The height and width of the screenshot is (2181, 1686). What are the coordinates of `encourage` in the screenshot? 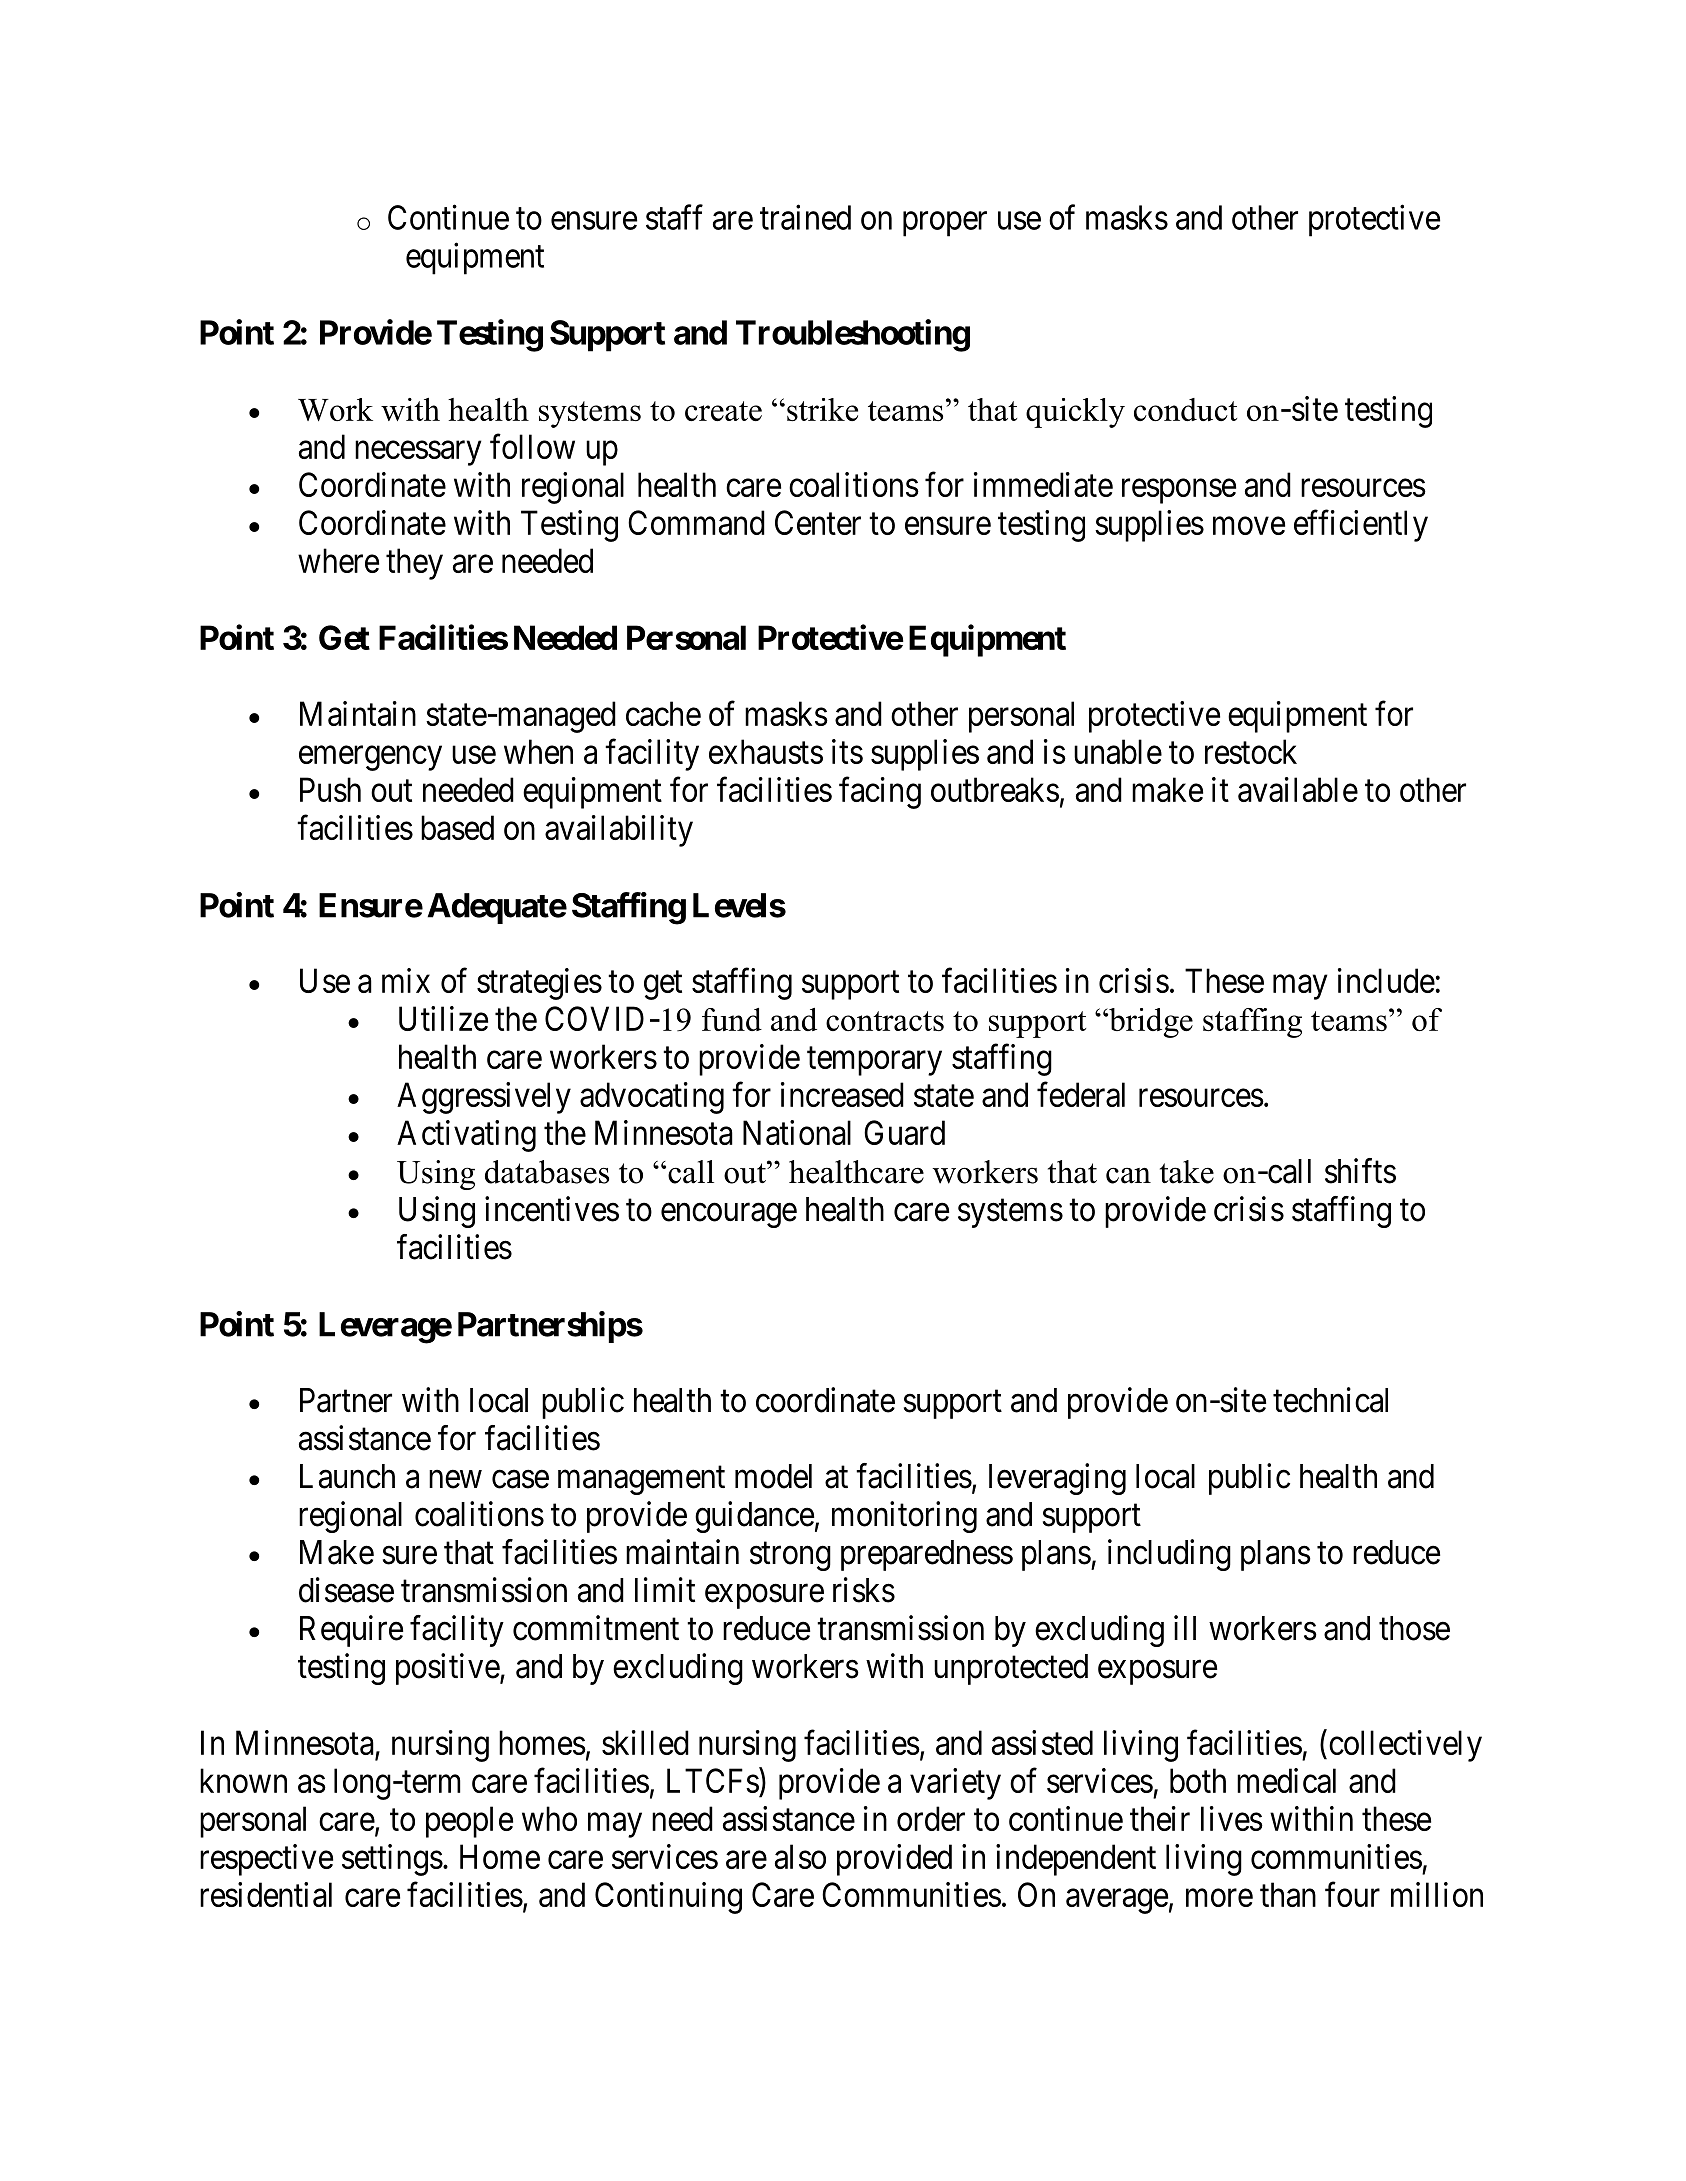 It's located at (729, 1215).
